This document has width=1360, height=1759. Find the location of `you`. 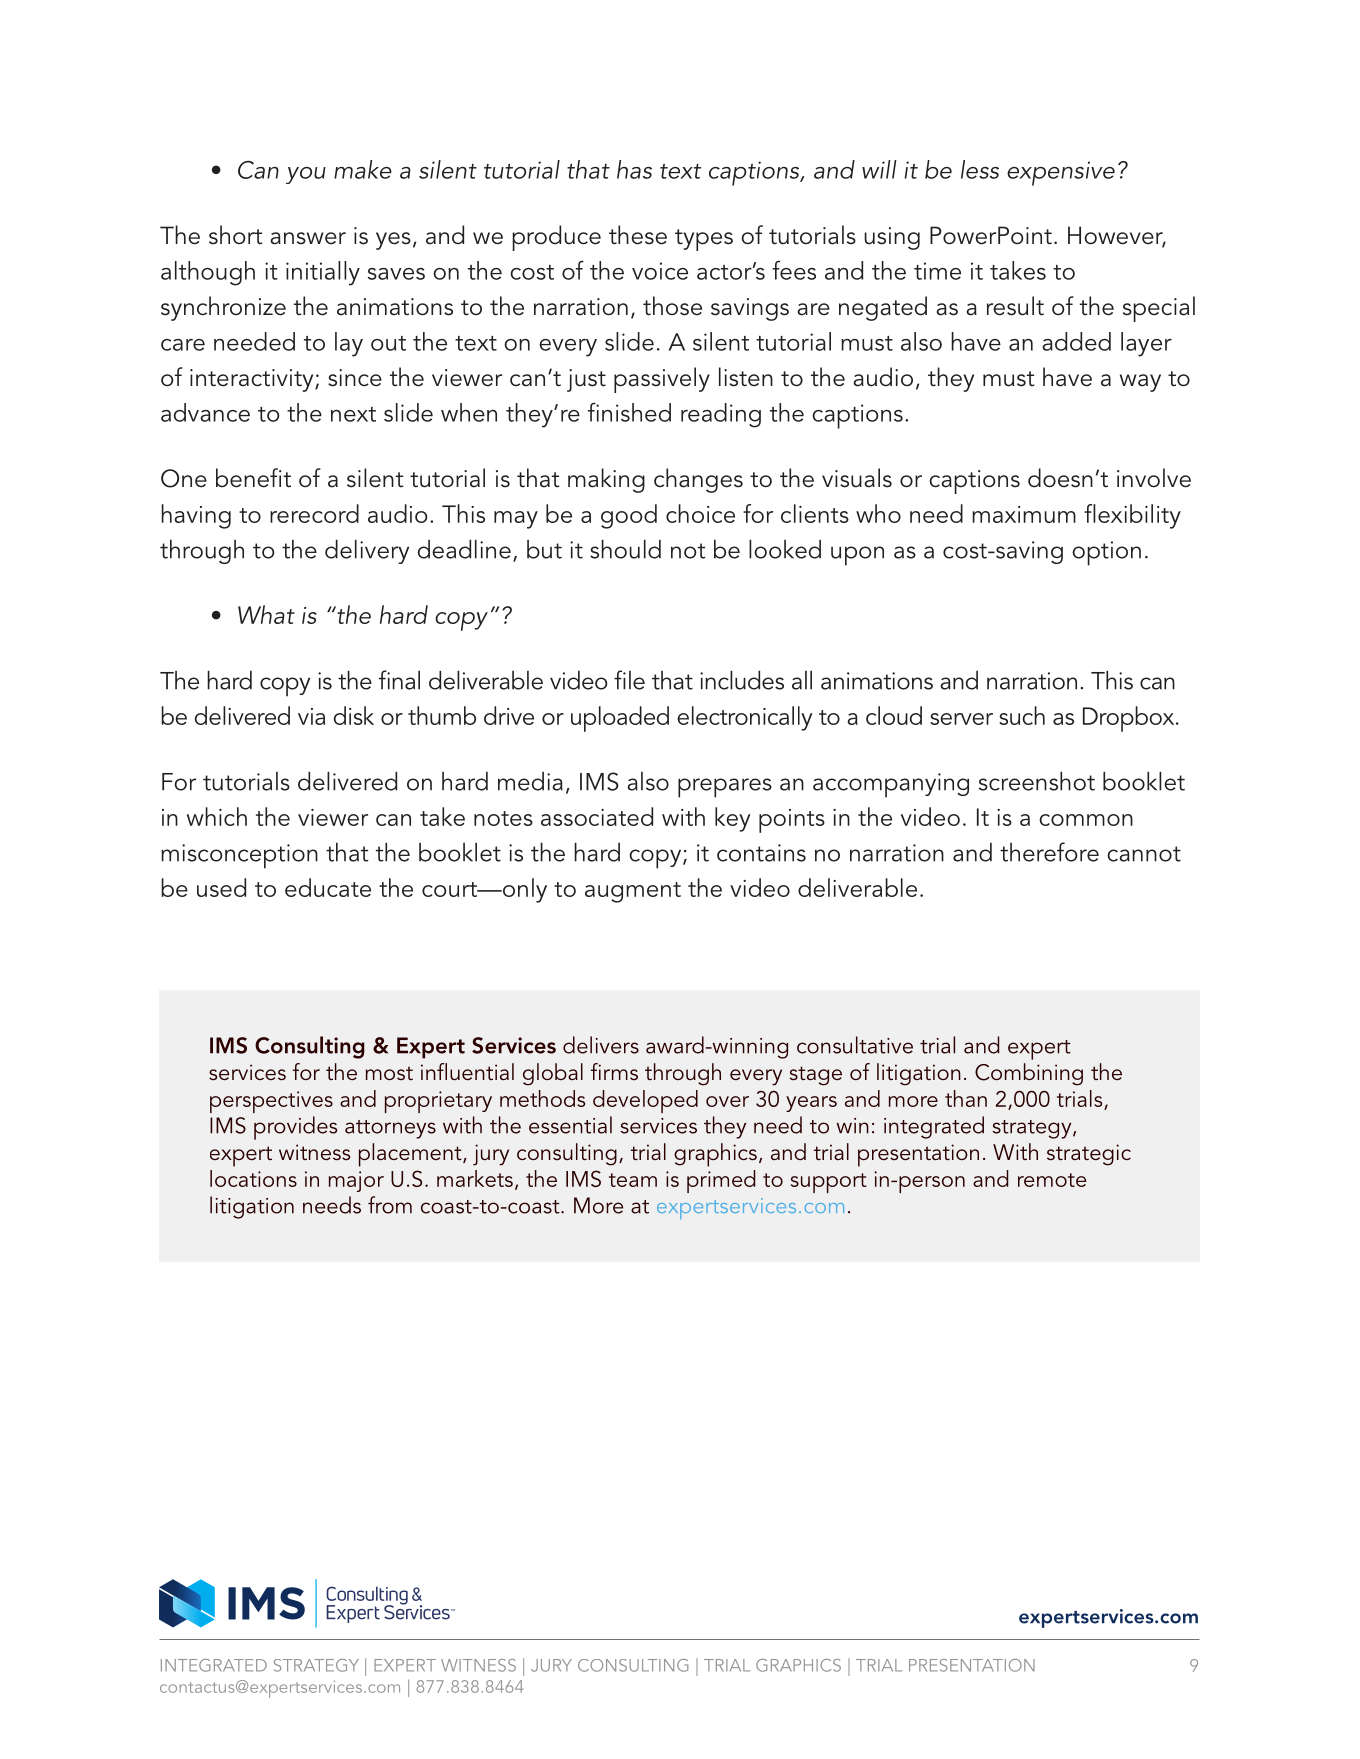

you is located at coordinates (306, 175).
